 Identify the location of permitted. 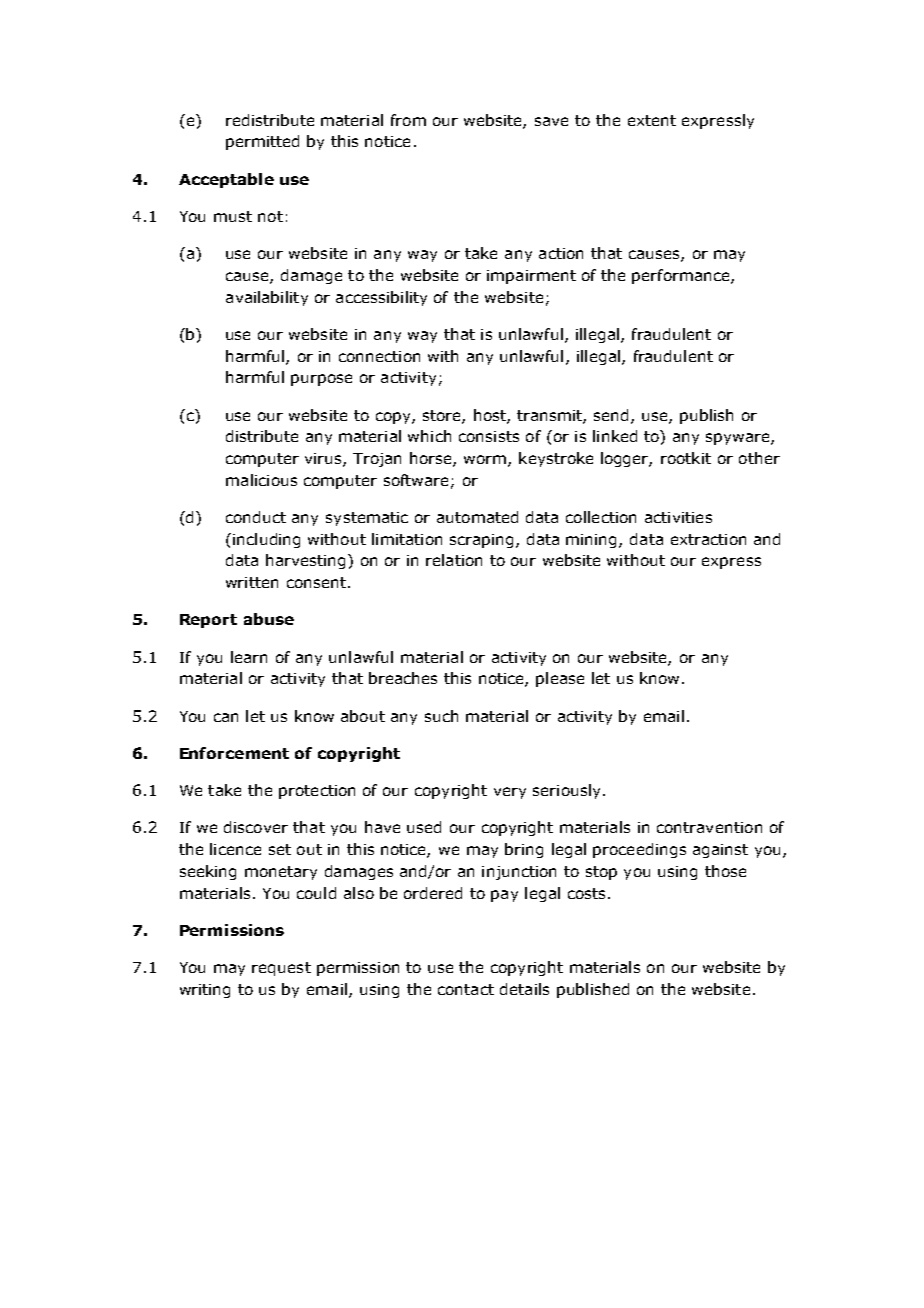
(262, 142).
